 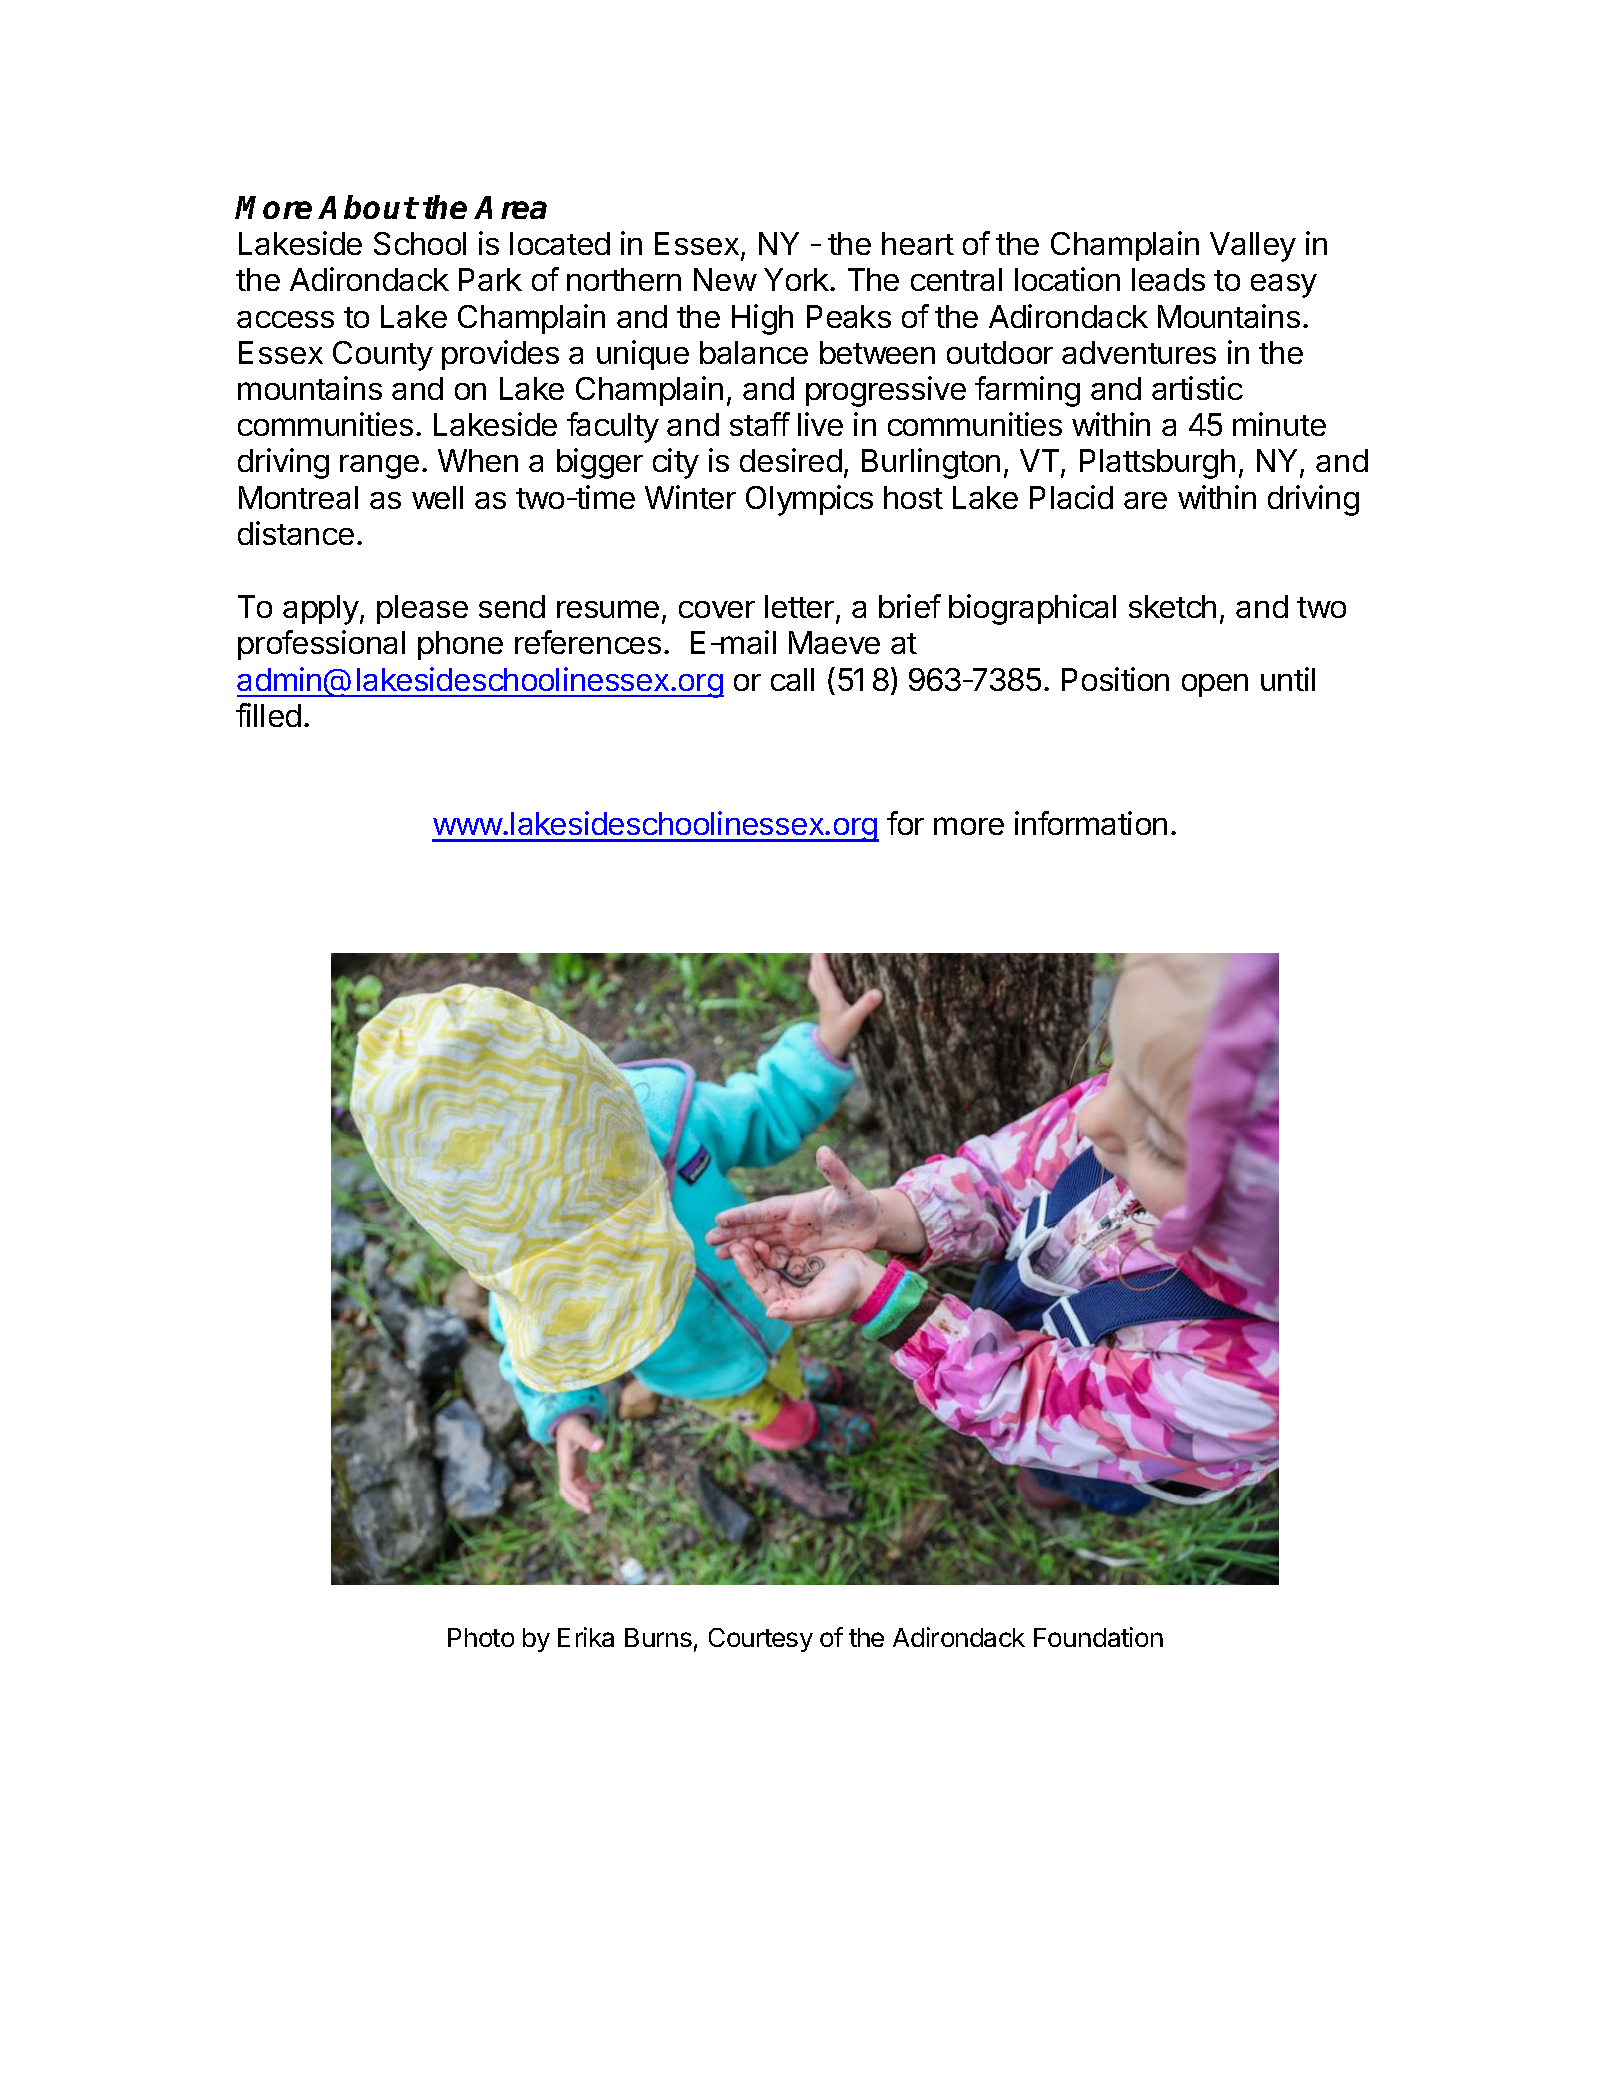 I want to click on York, so click(x=797, y=279).
